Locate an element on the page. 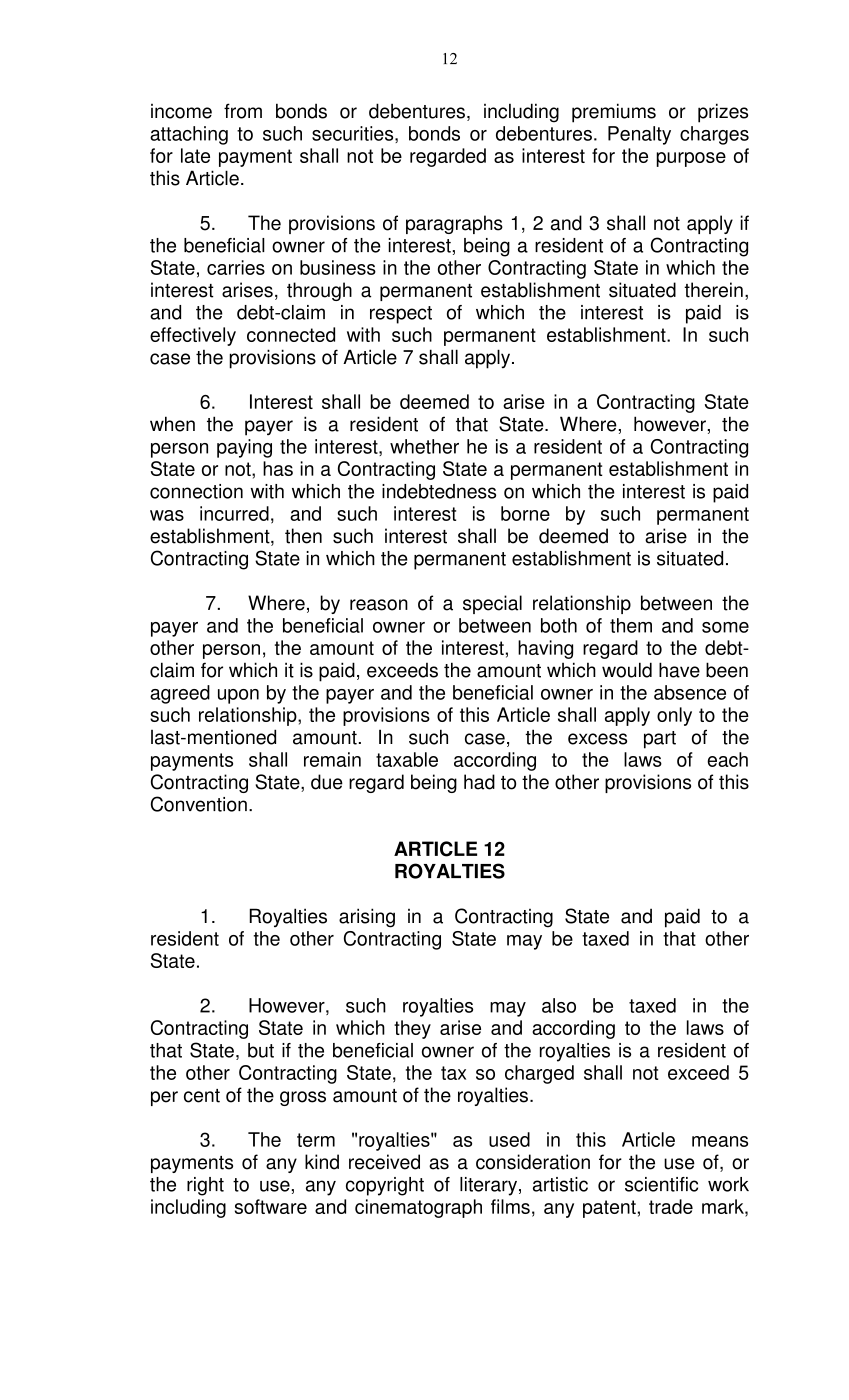 This page has width=849, height=1400. paragraphs is located at coordinates (454, 224).
